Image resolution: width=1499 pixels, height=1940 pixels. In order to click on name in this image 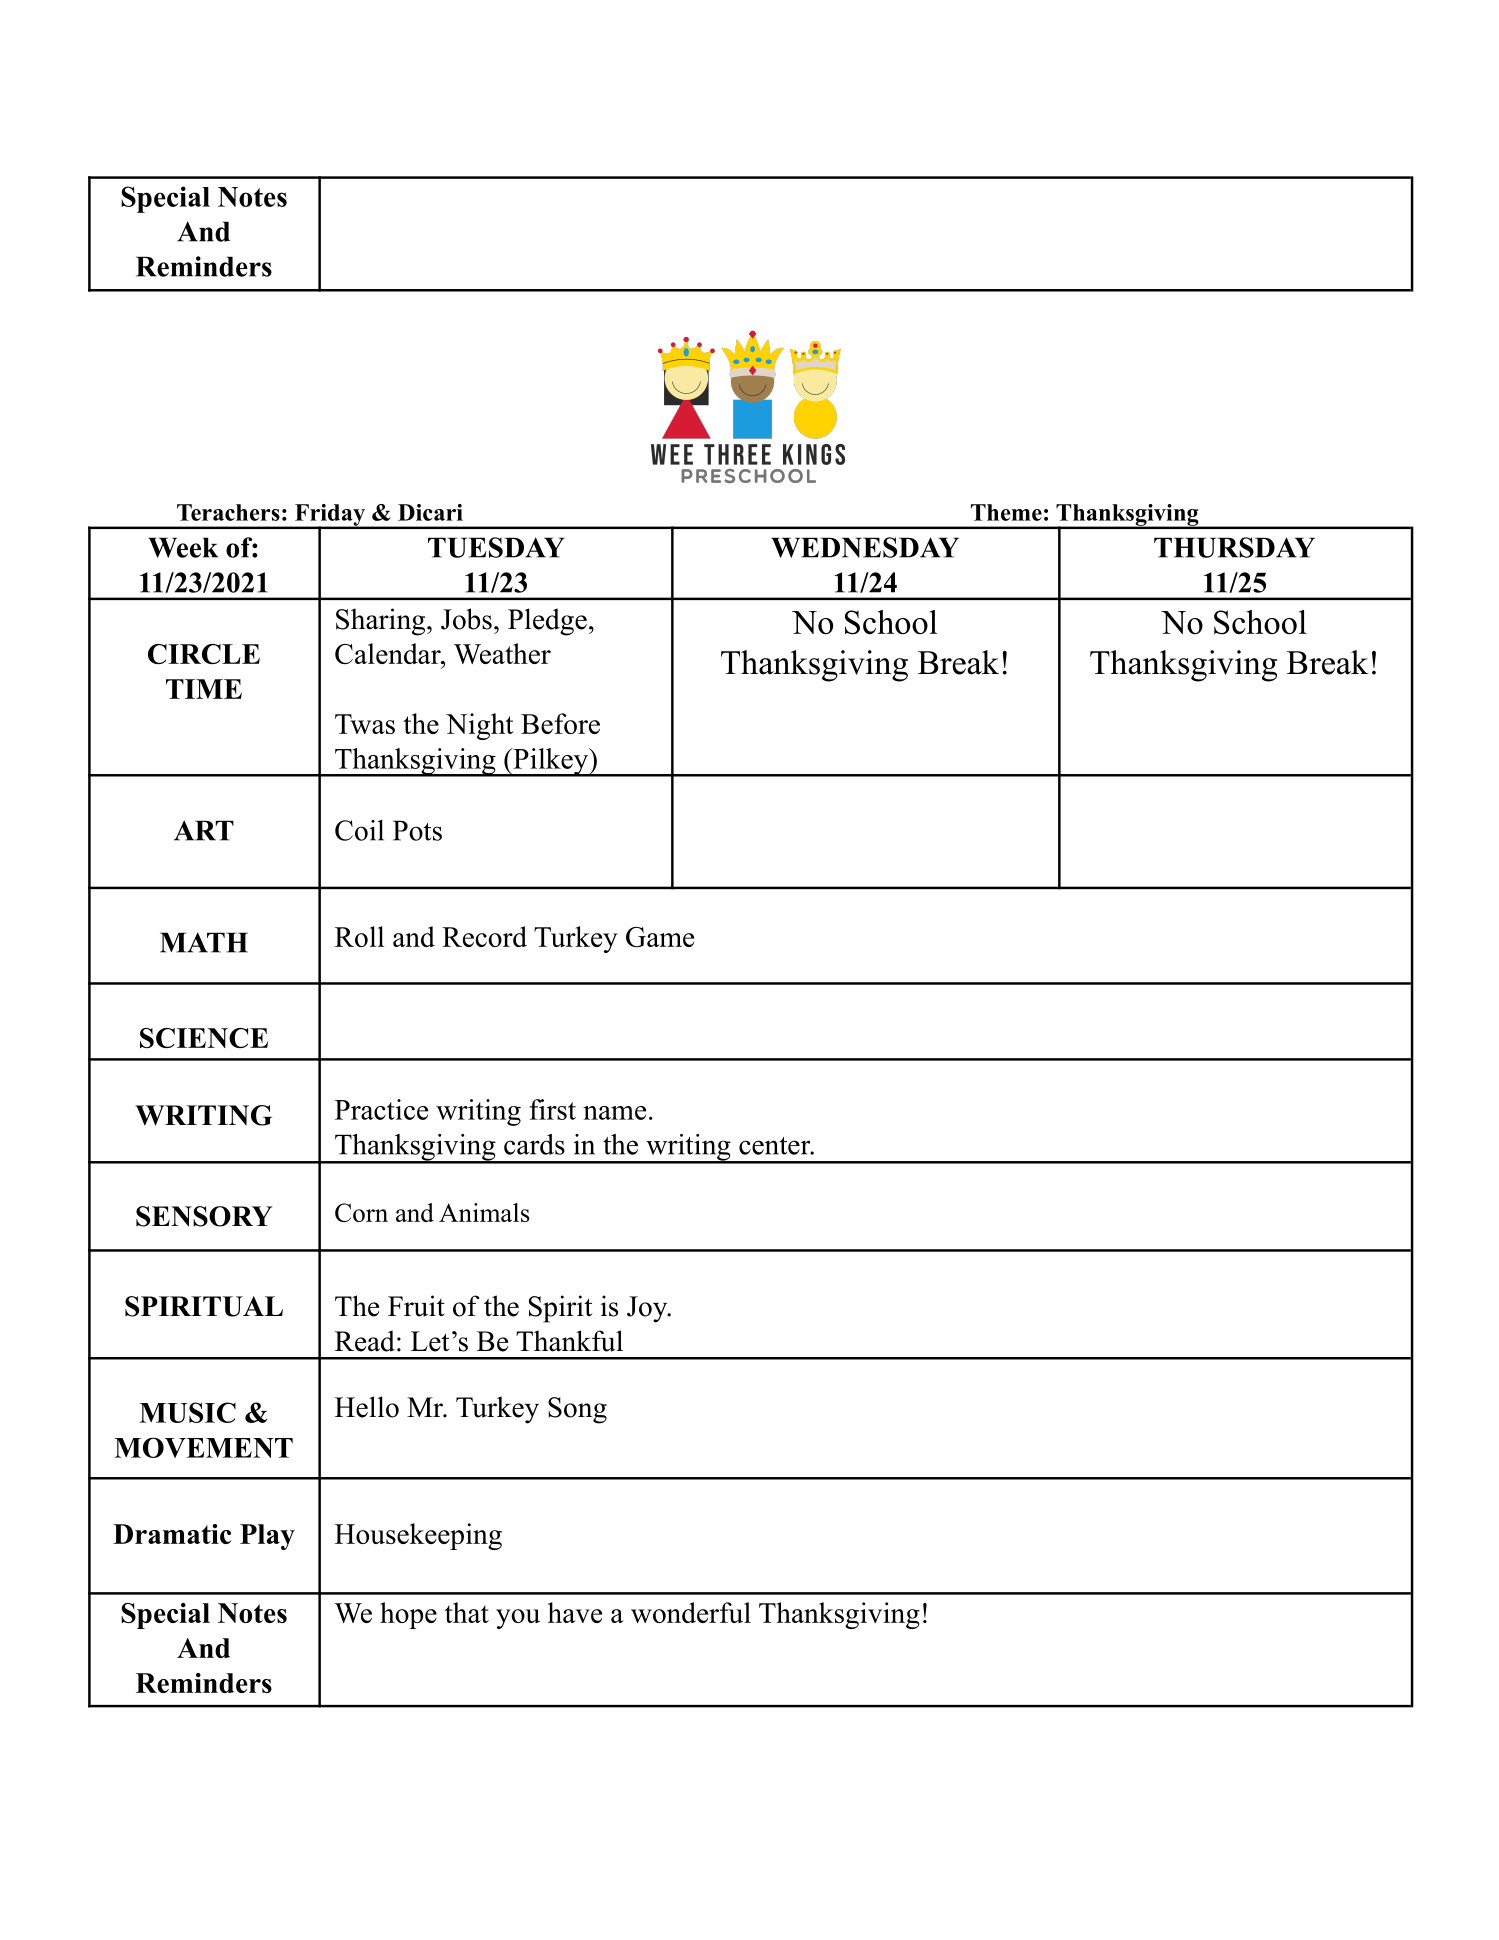, I will do `click(614, 1113)`.
